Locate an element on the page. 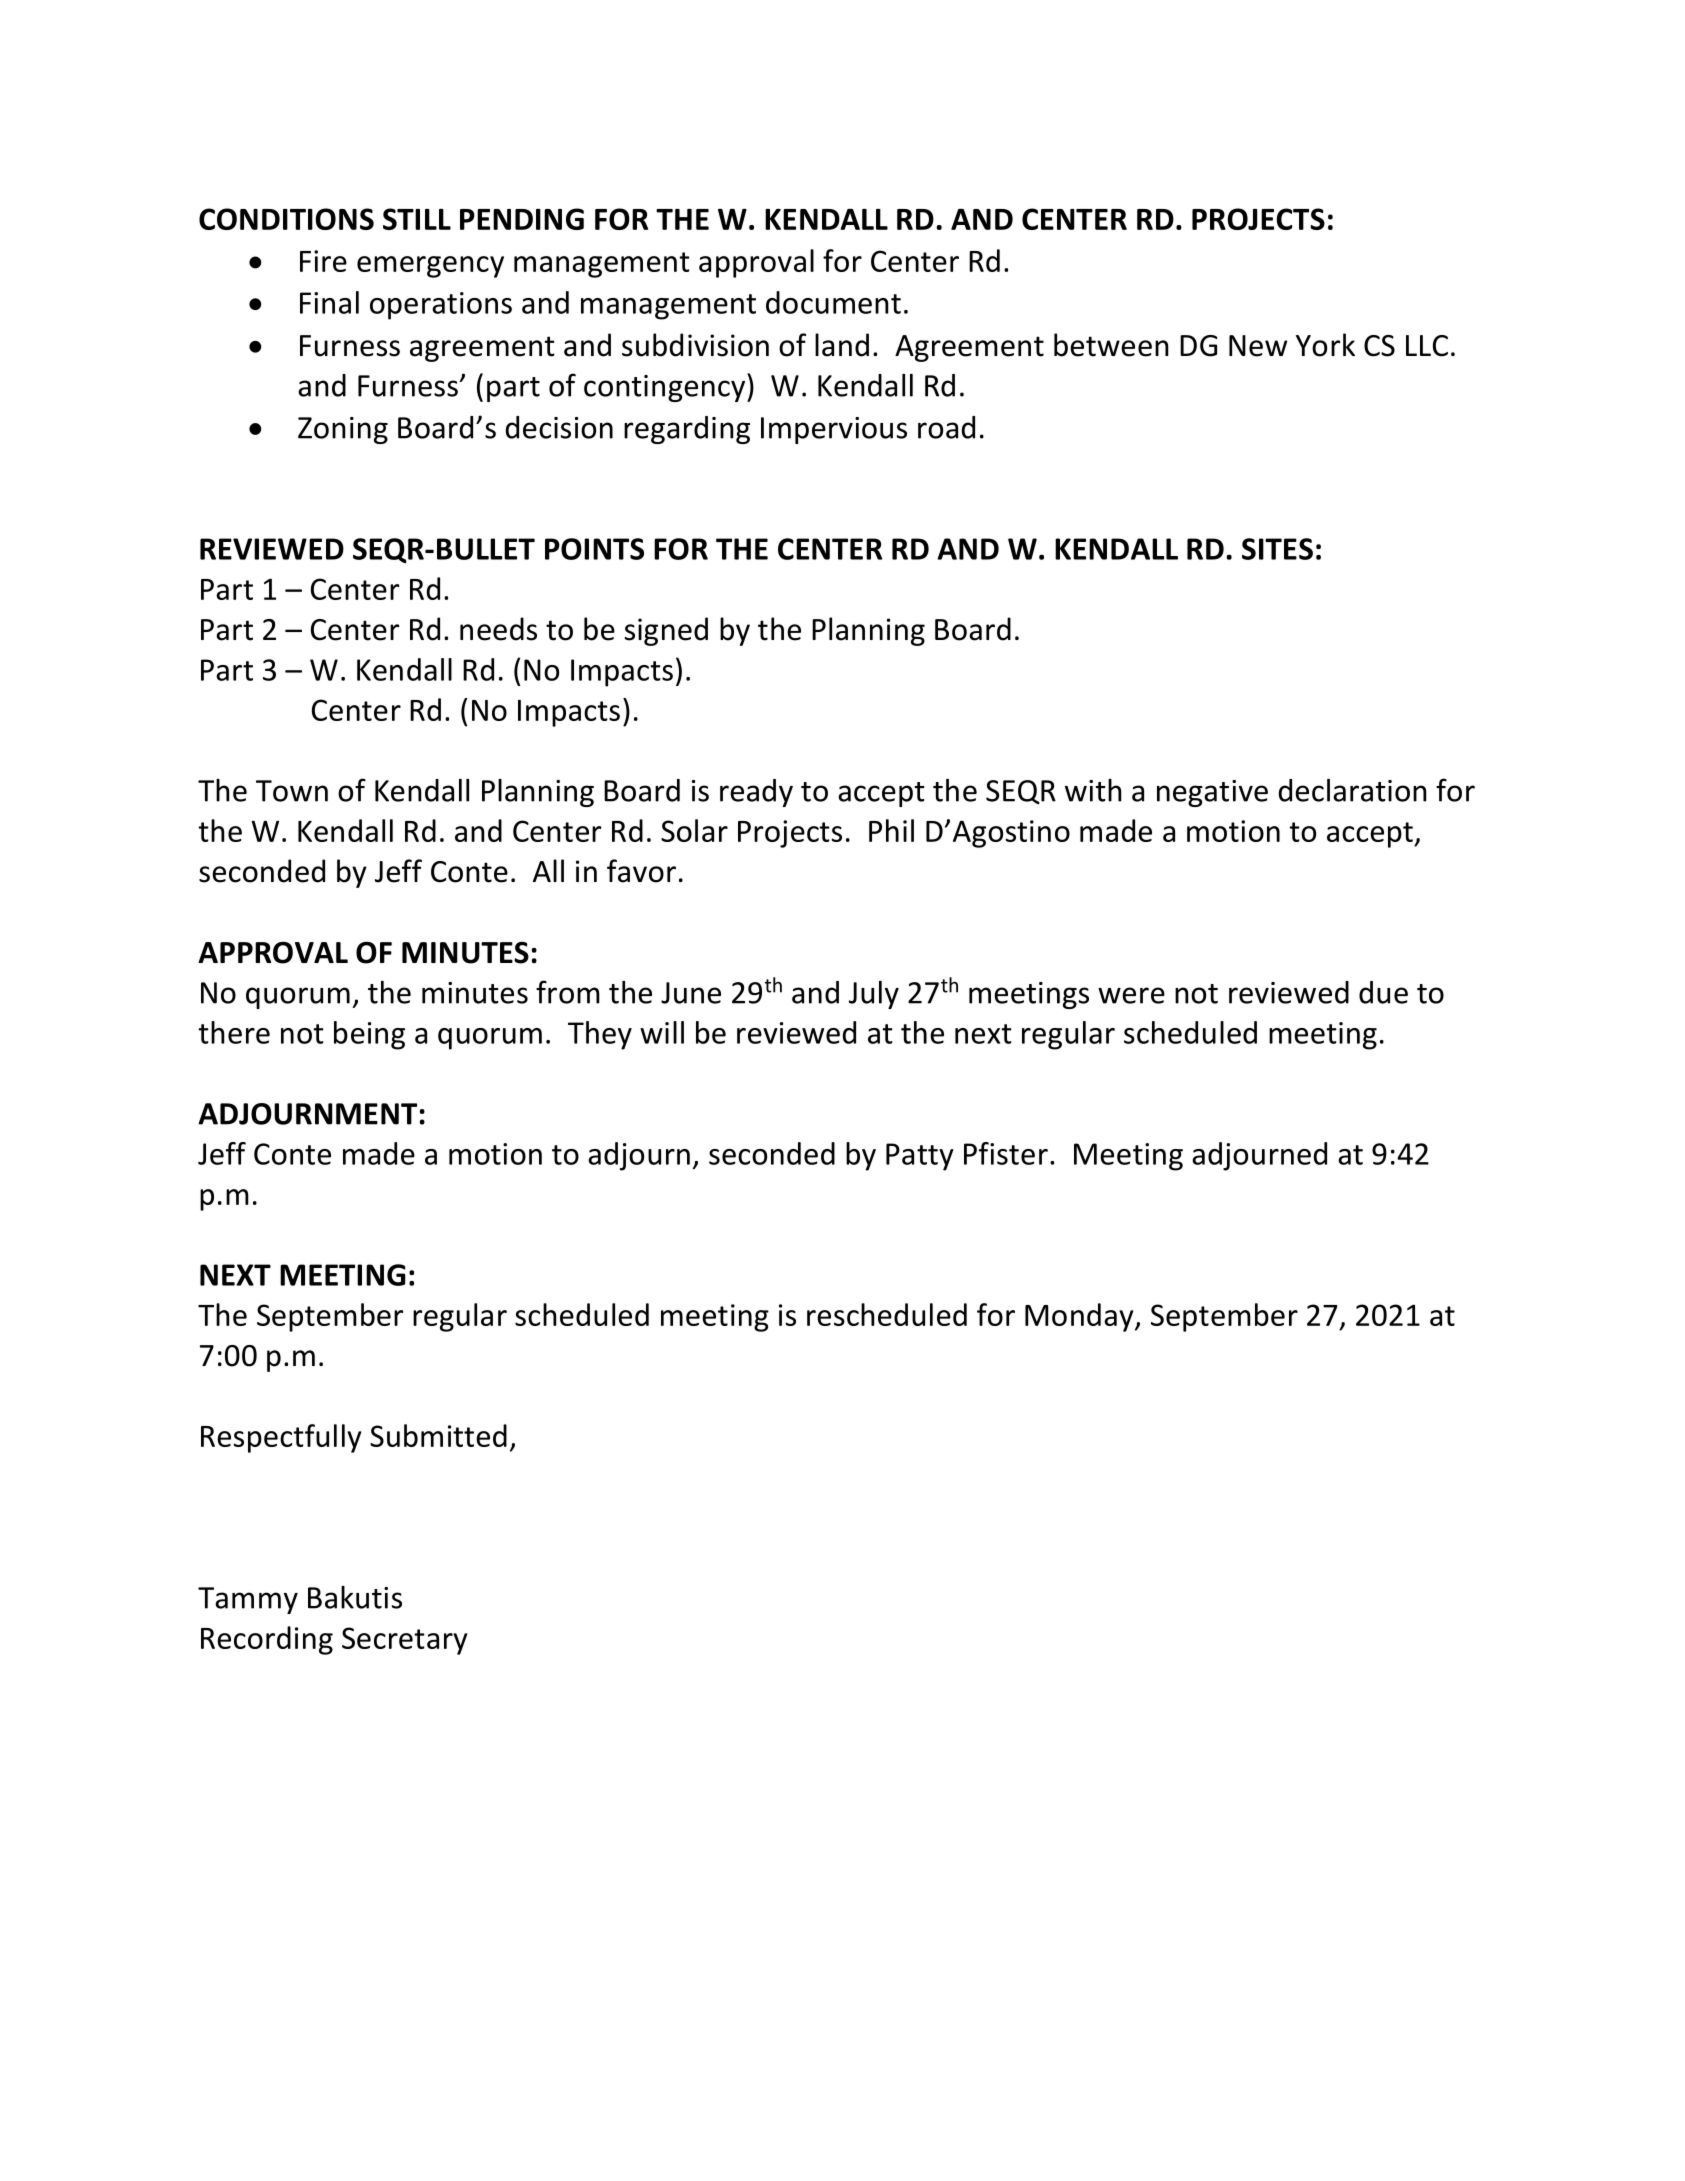 Image resolution: width=1685 pixels, height=2181 pixels. being is located at coordinates (369, 1035).
